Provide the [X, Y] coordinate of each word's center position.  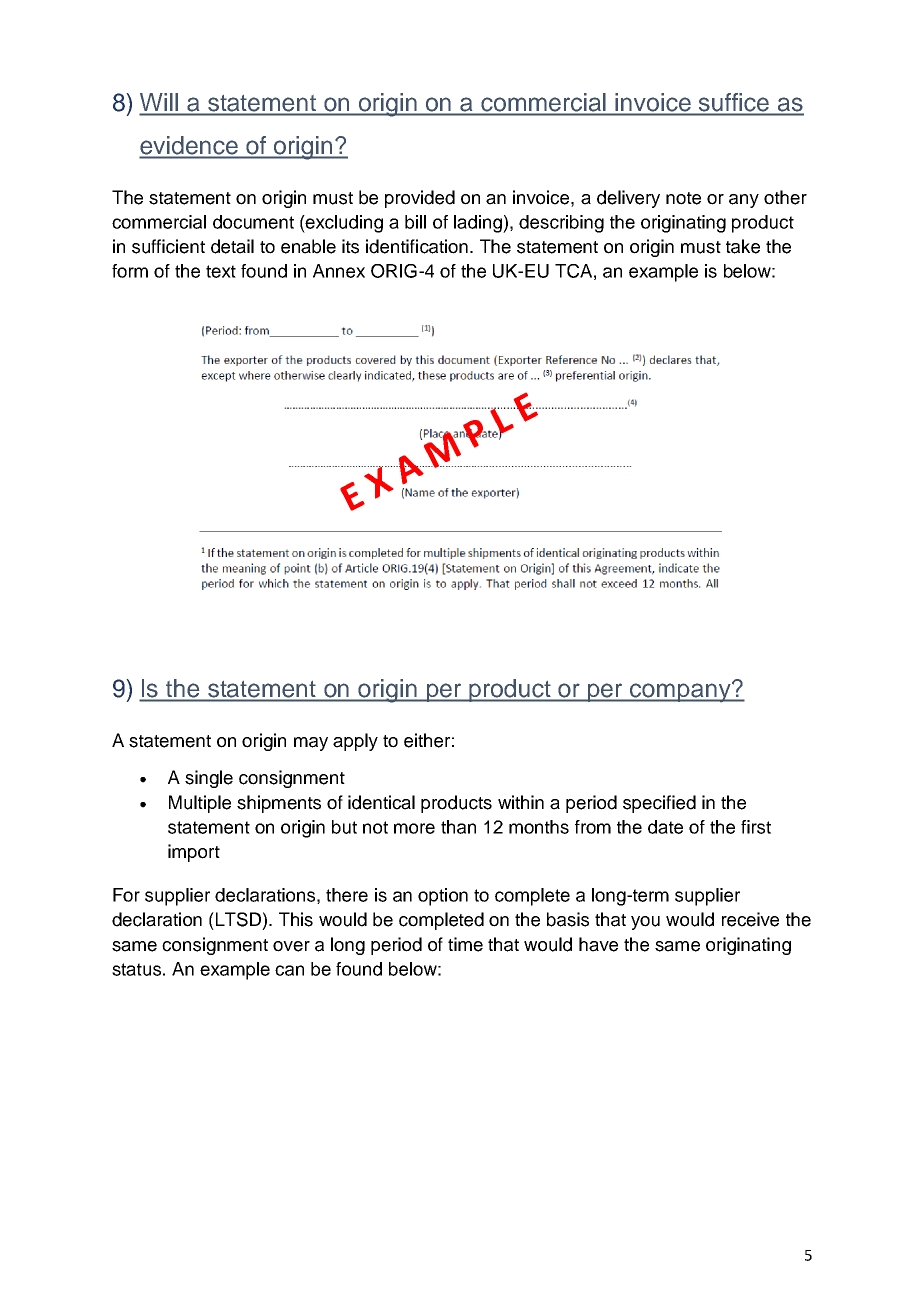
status [136, 969]
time [465, 944]
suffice [734, 102]
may [311, 744]
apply [355, 742]
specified [659, 804]
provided [420, 199]
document [253, 222]
